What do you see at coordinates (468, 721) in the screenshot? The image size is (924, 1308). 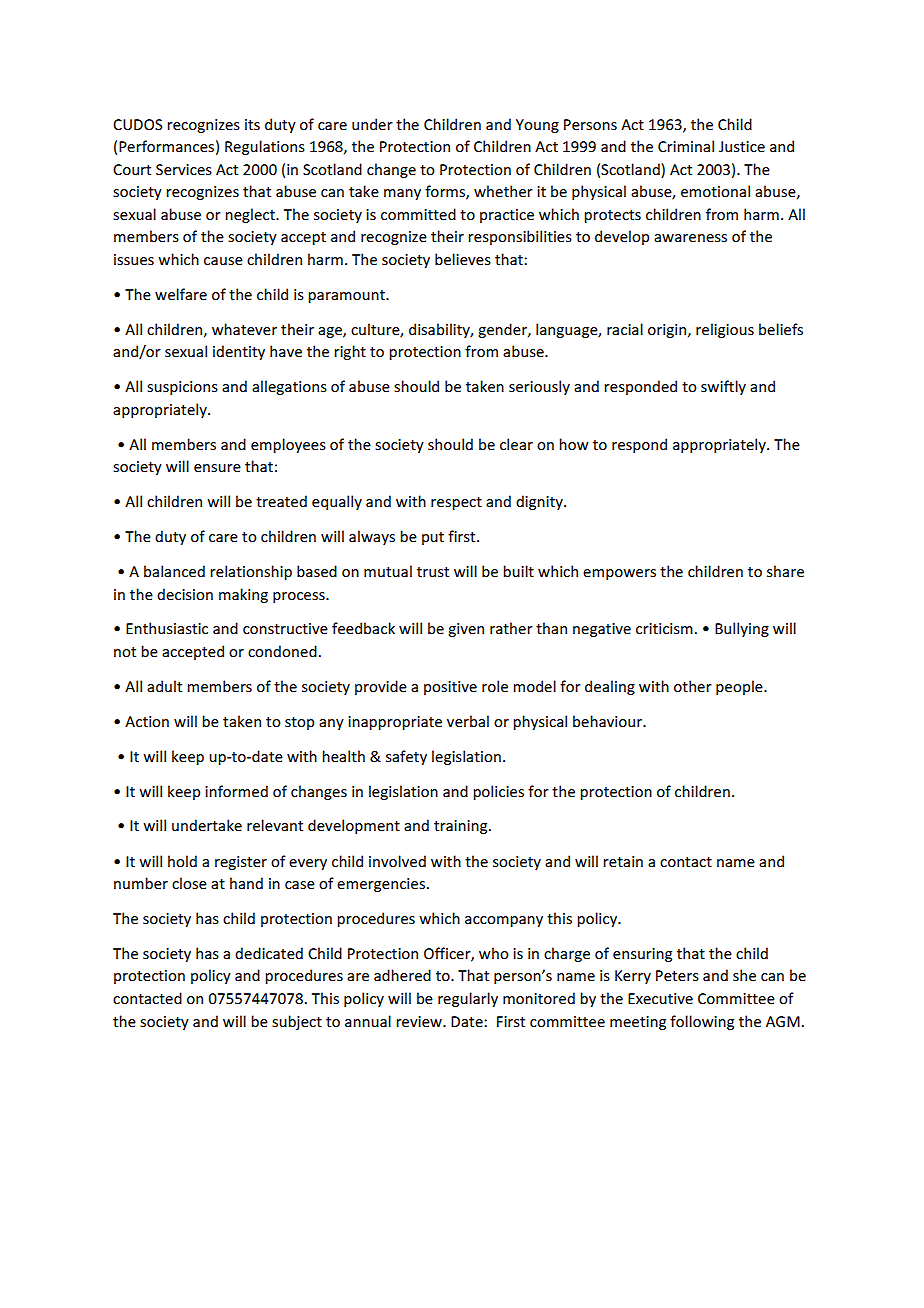 I see `verbal` at bounding box center [468, 721].
